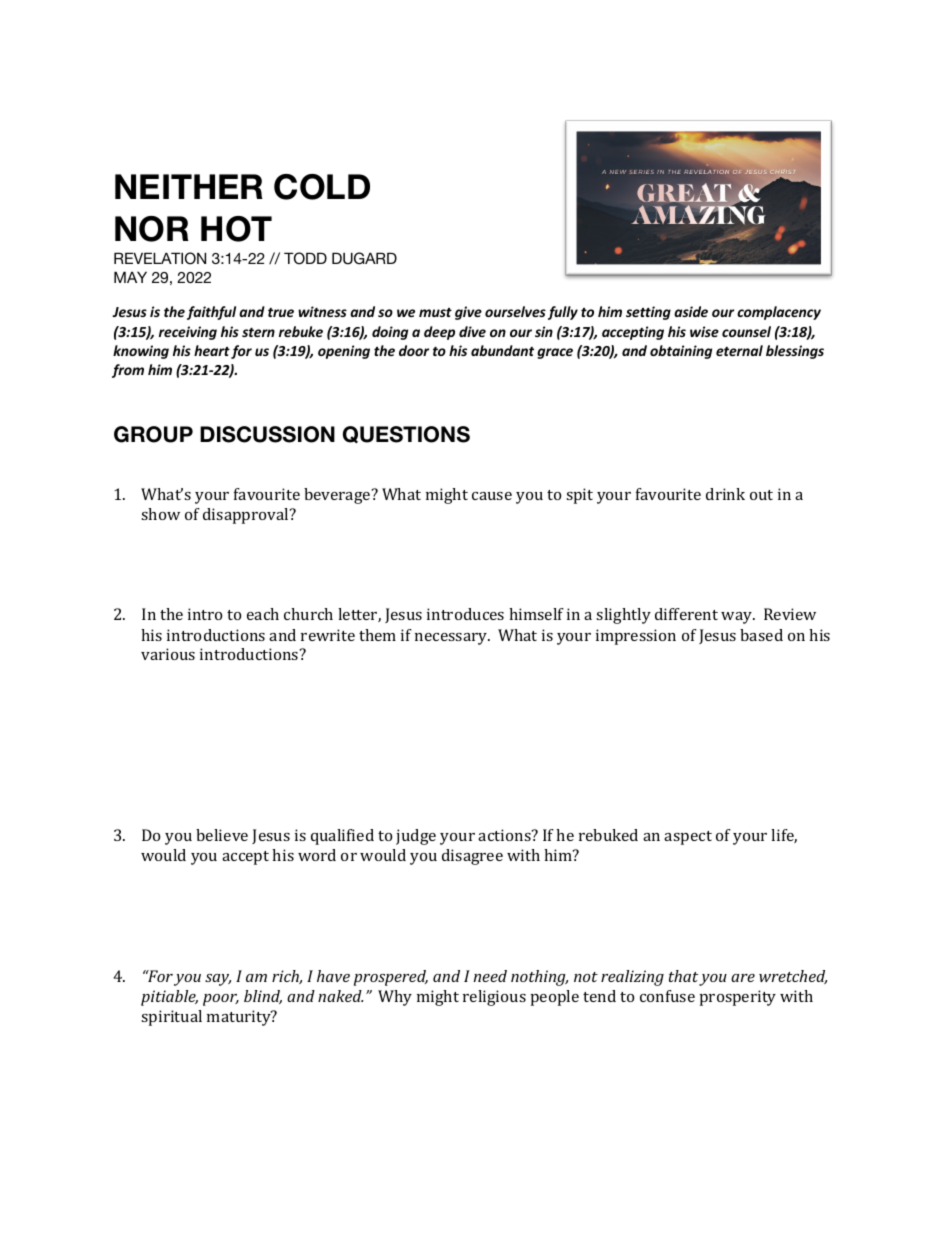 This screenshot has width=952, height=1233. What do you see at coordinates (494, 998) in the screenshot?
I see `religious` at bounding box center [494, 998].
